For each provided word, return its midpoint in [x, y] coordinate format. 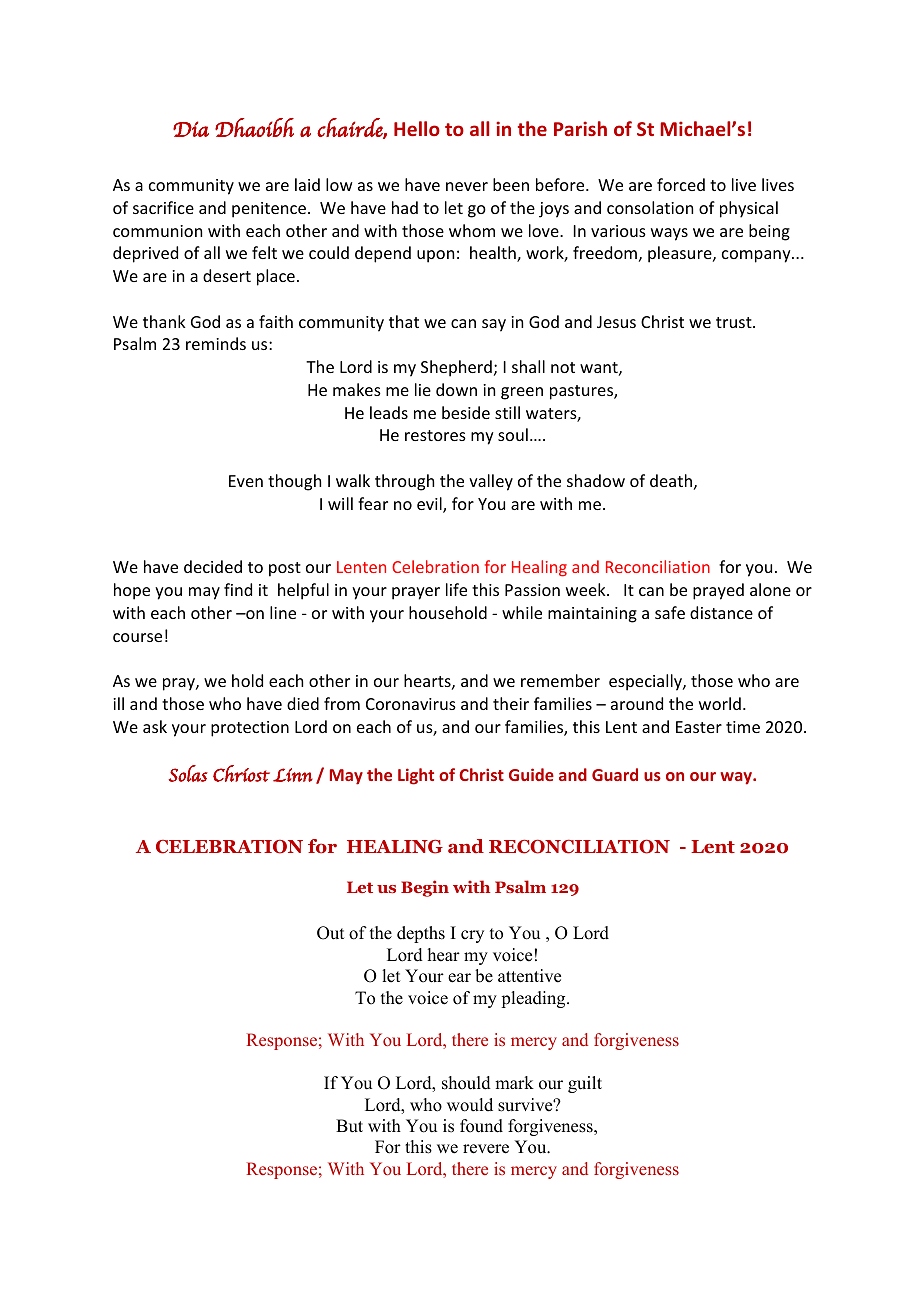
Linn [293, 775]
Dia [191, 129]
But [349, 1126]
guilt [585, 1084]
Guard [615, 774]
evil [430, 505]
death [671, 480]
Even [246, 481]
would [470, 1105]
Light [416, 776]
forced [681, 184]
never [467, 186]
